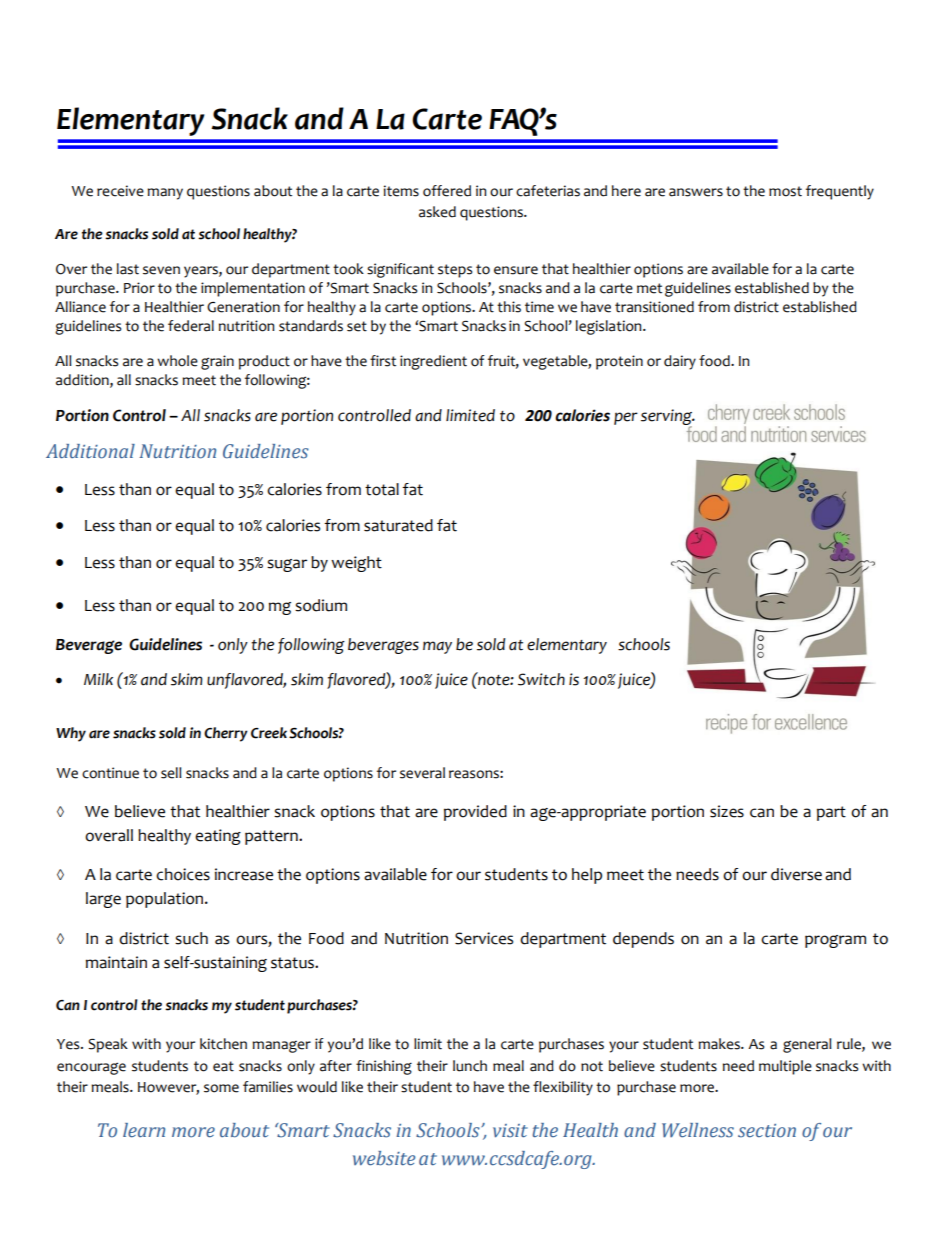 This document has width=952, height=1233. I want to click on many, so click(165, 194).
